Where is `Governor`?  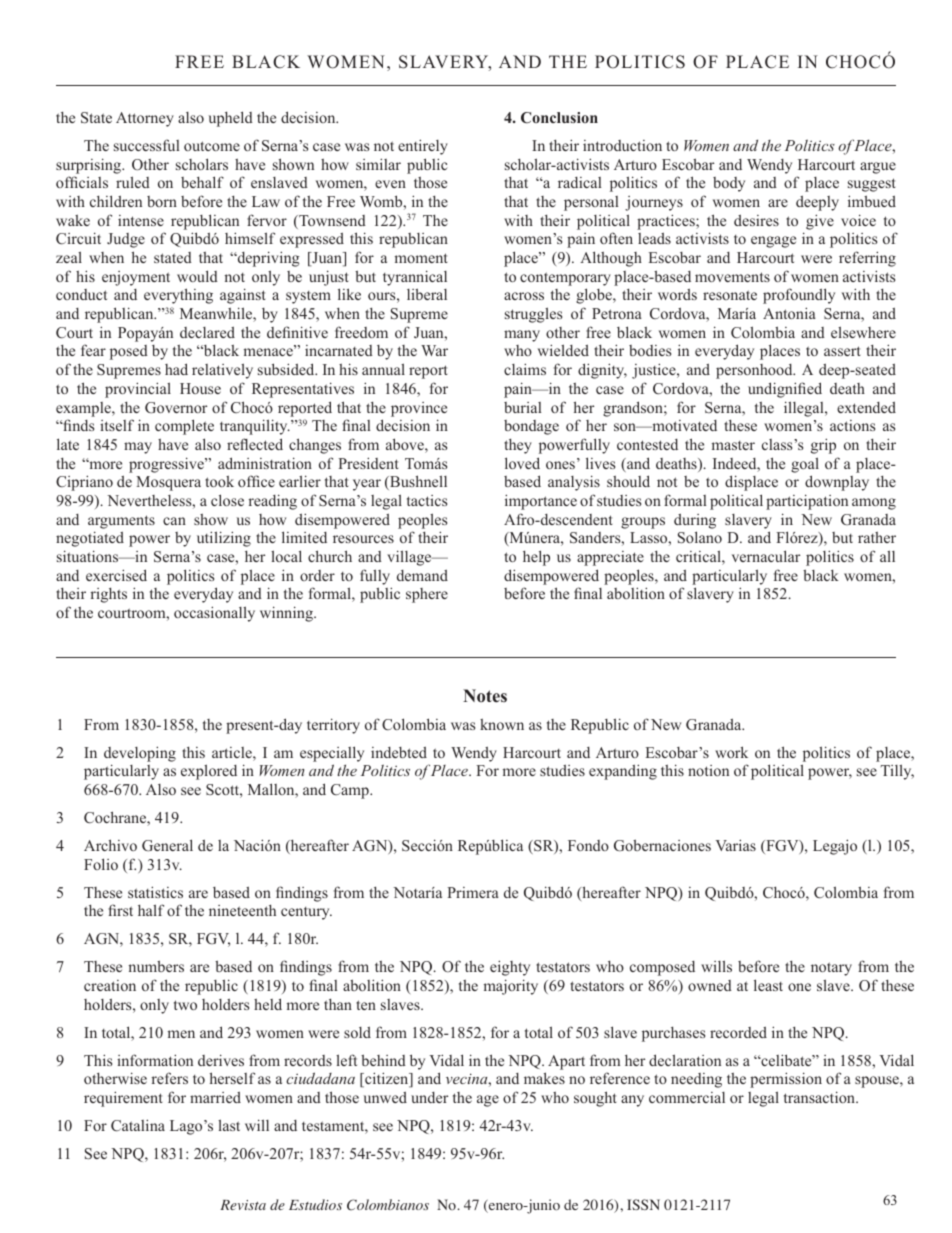 Governor is located at coordinates (176, 408).
